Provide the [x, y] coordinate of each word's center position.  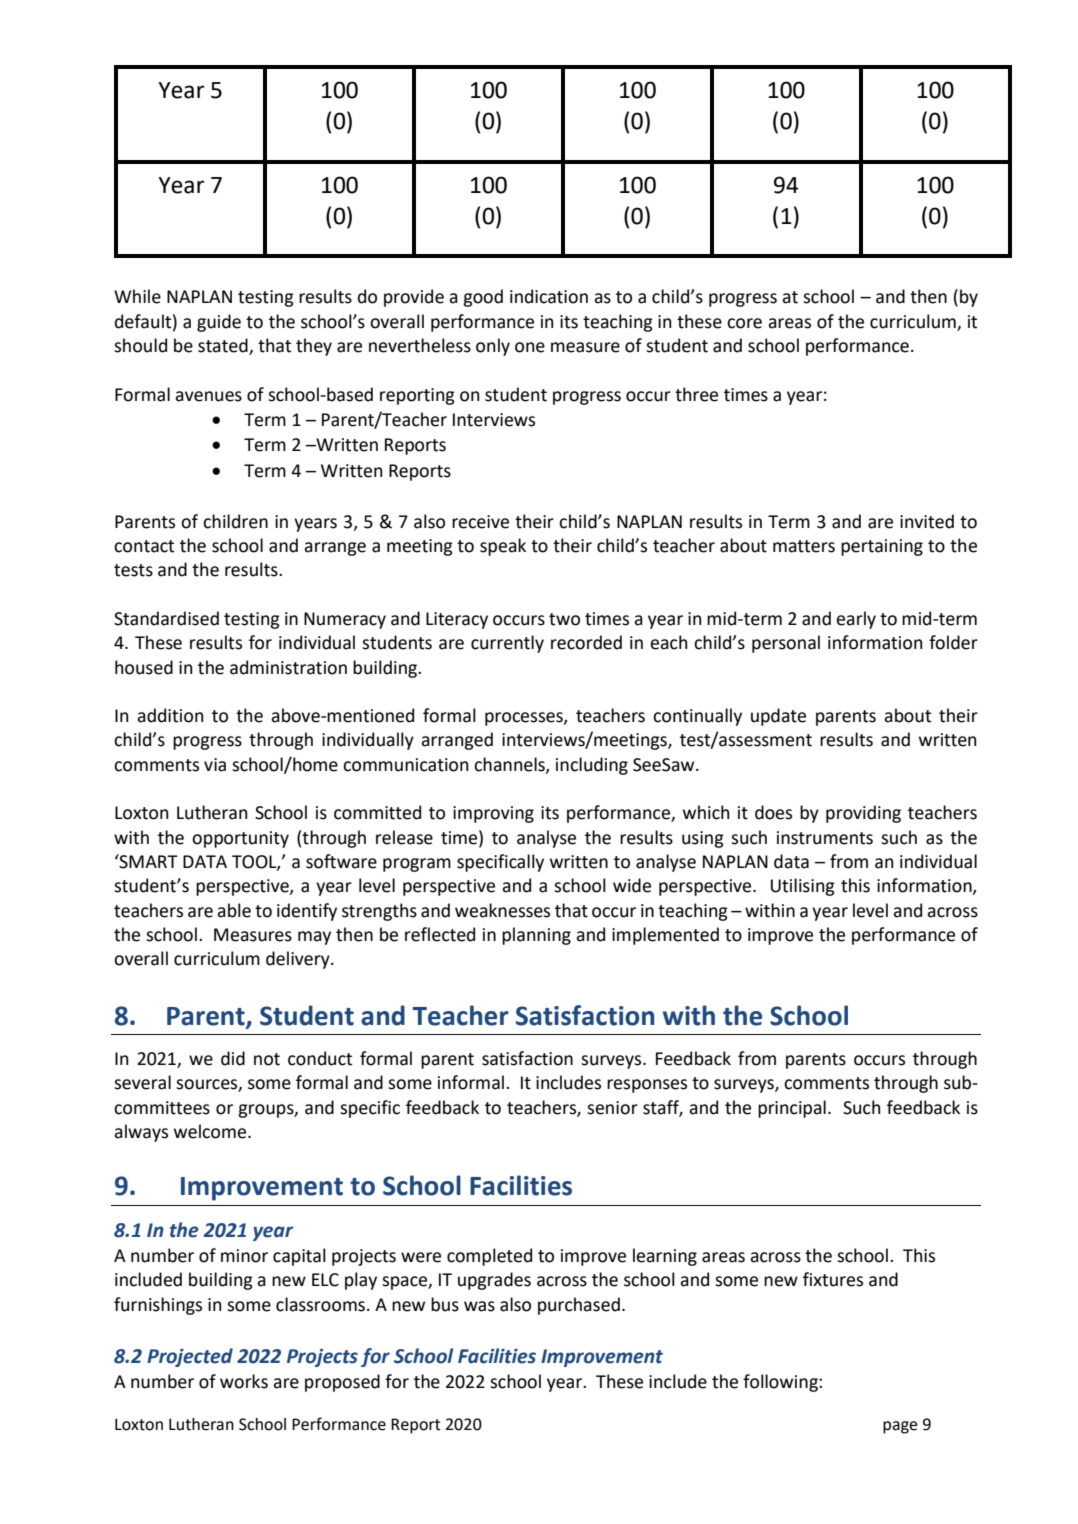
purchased [579, 1306]
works [244, 1381]
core [744, 323]
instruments [825, 838]
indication [549, 296]
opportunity [240, 839]
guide [219, 323]
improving [493, 814]
